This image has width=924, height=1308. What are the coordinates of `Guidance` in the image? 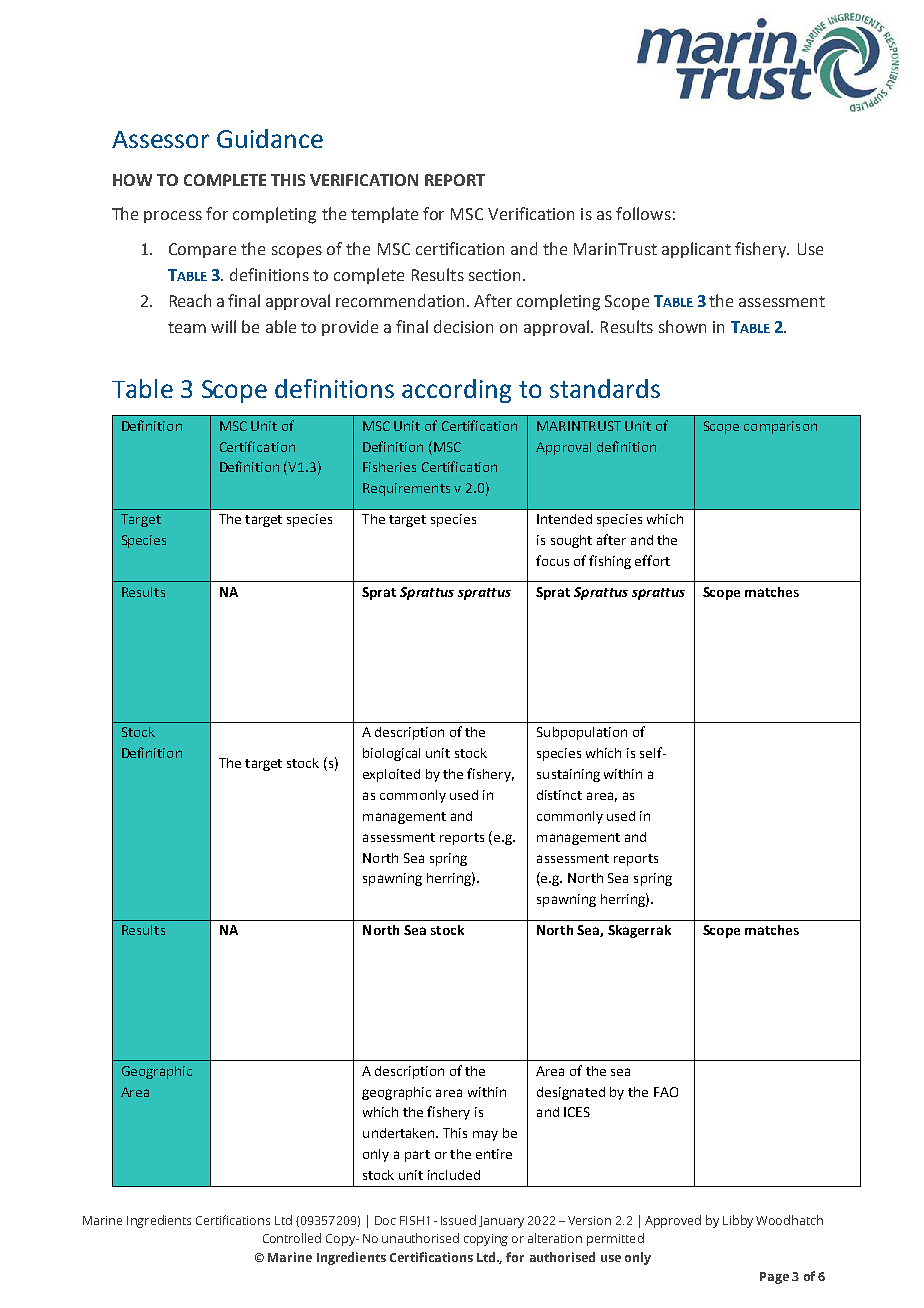 It's located at (270, 138).
